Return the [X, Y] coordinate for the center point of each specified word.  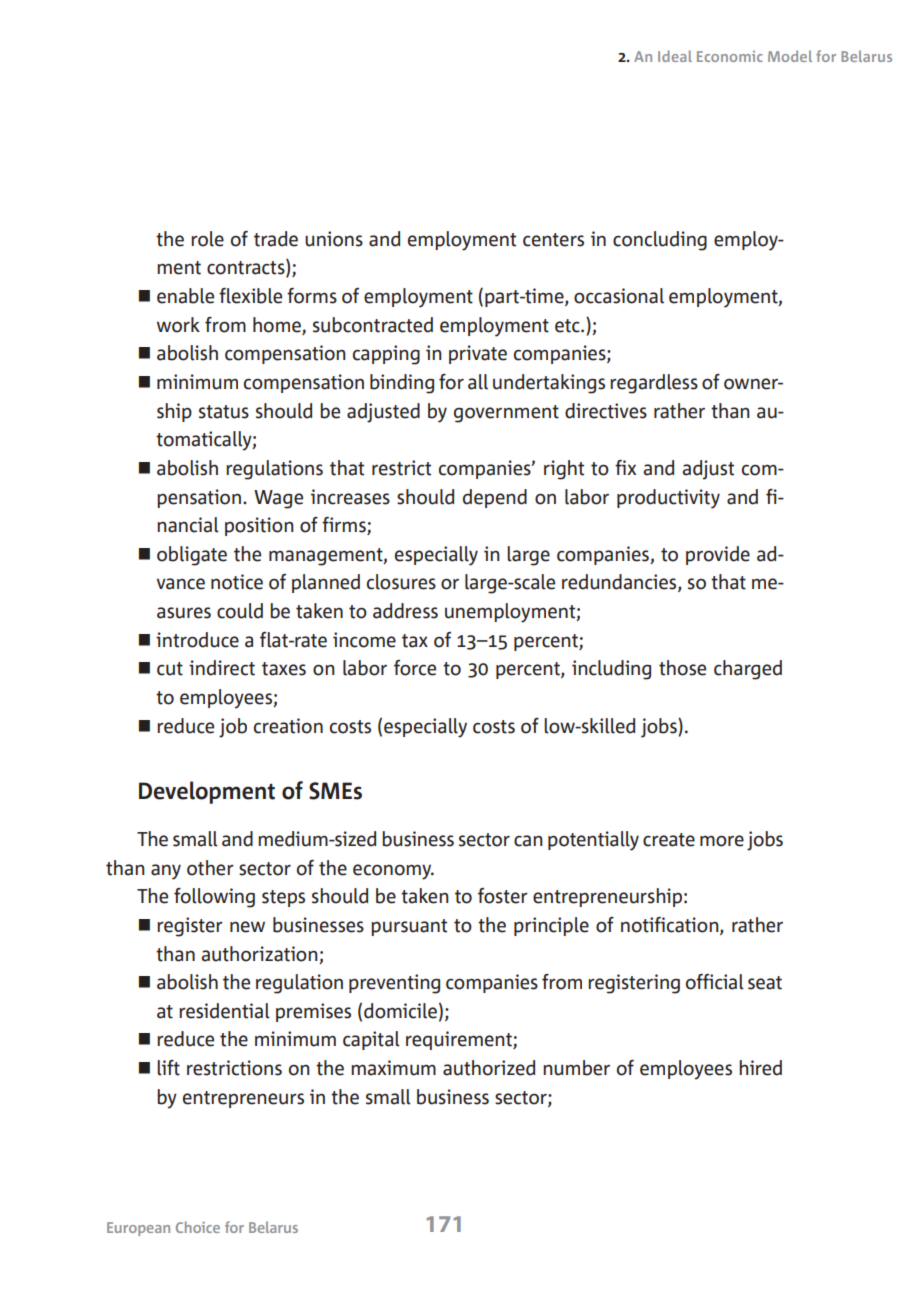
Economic [730, 56]
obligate [192, 556]
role [207, 239]
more [722, 841]
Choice [198, 1227]
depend [495, 498]
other [210, 868]
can [528, 841]
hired [760, 1068]
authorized [489, 1068]
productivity [668, 499]
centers [553, 240]
